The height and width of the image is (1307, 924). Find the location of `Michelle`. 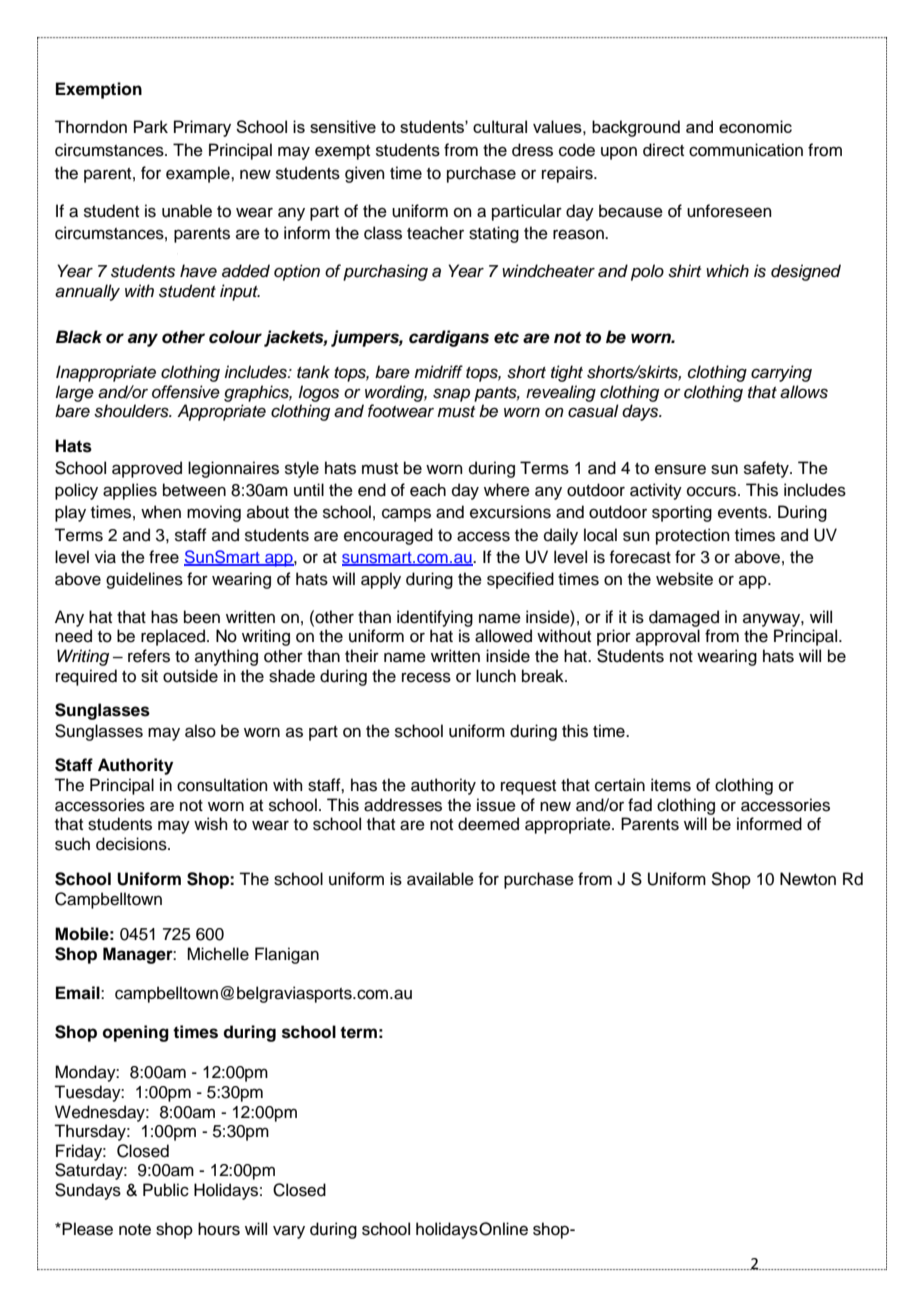

Michelle is located at coordinates (218, 954).
